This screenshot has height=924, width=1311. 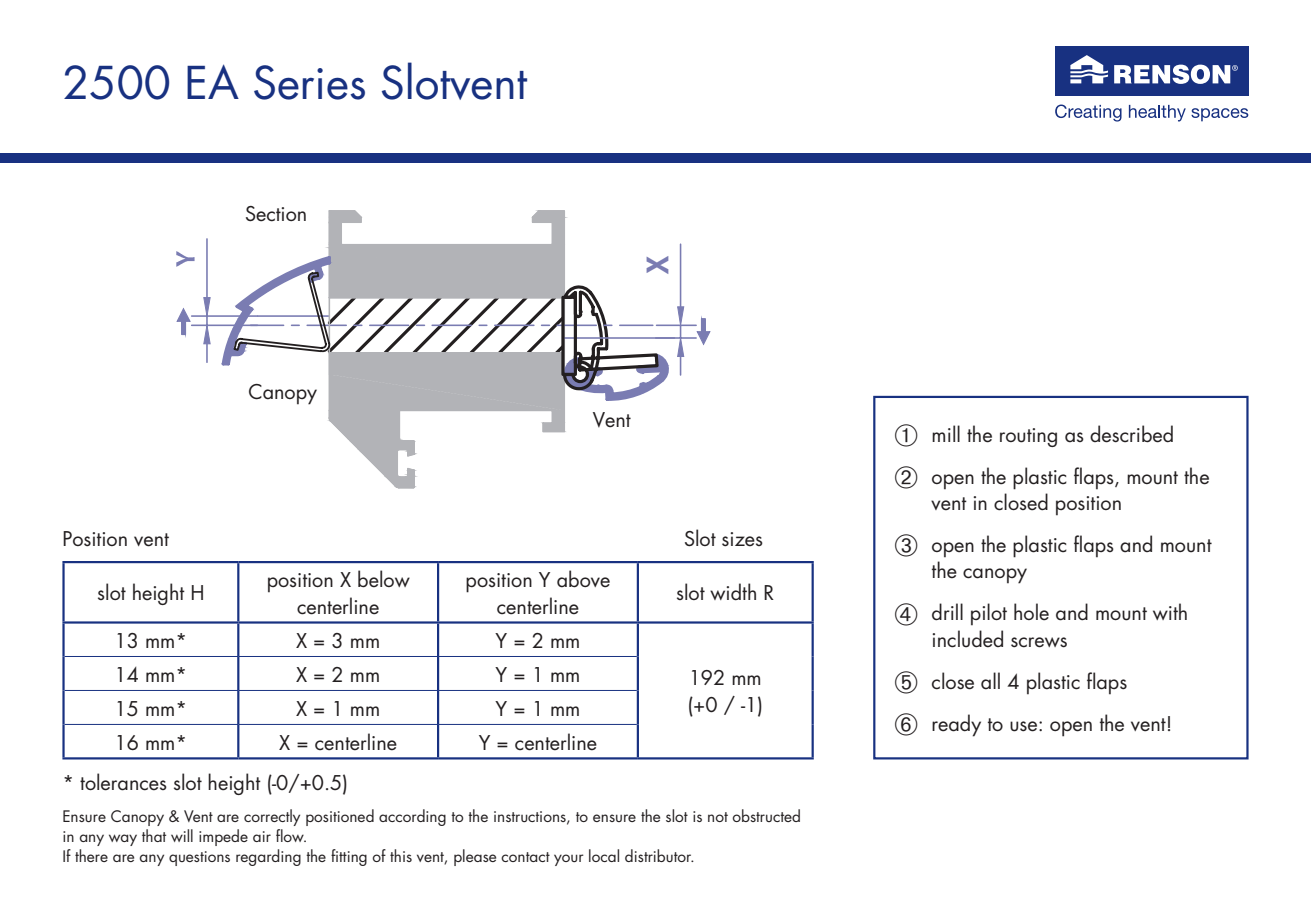 I want to click on described, so click(x=1131, y=434).
